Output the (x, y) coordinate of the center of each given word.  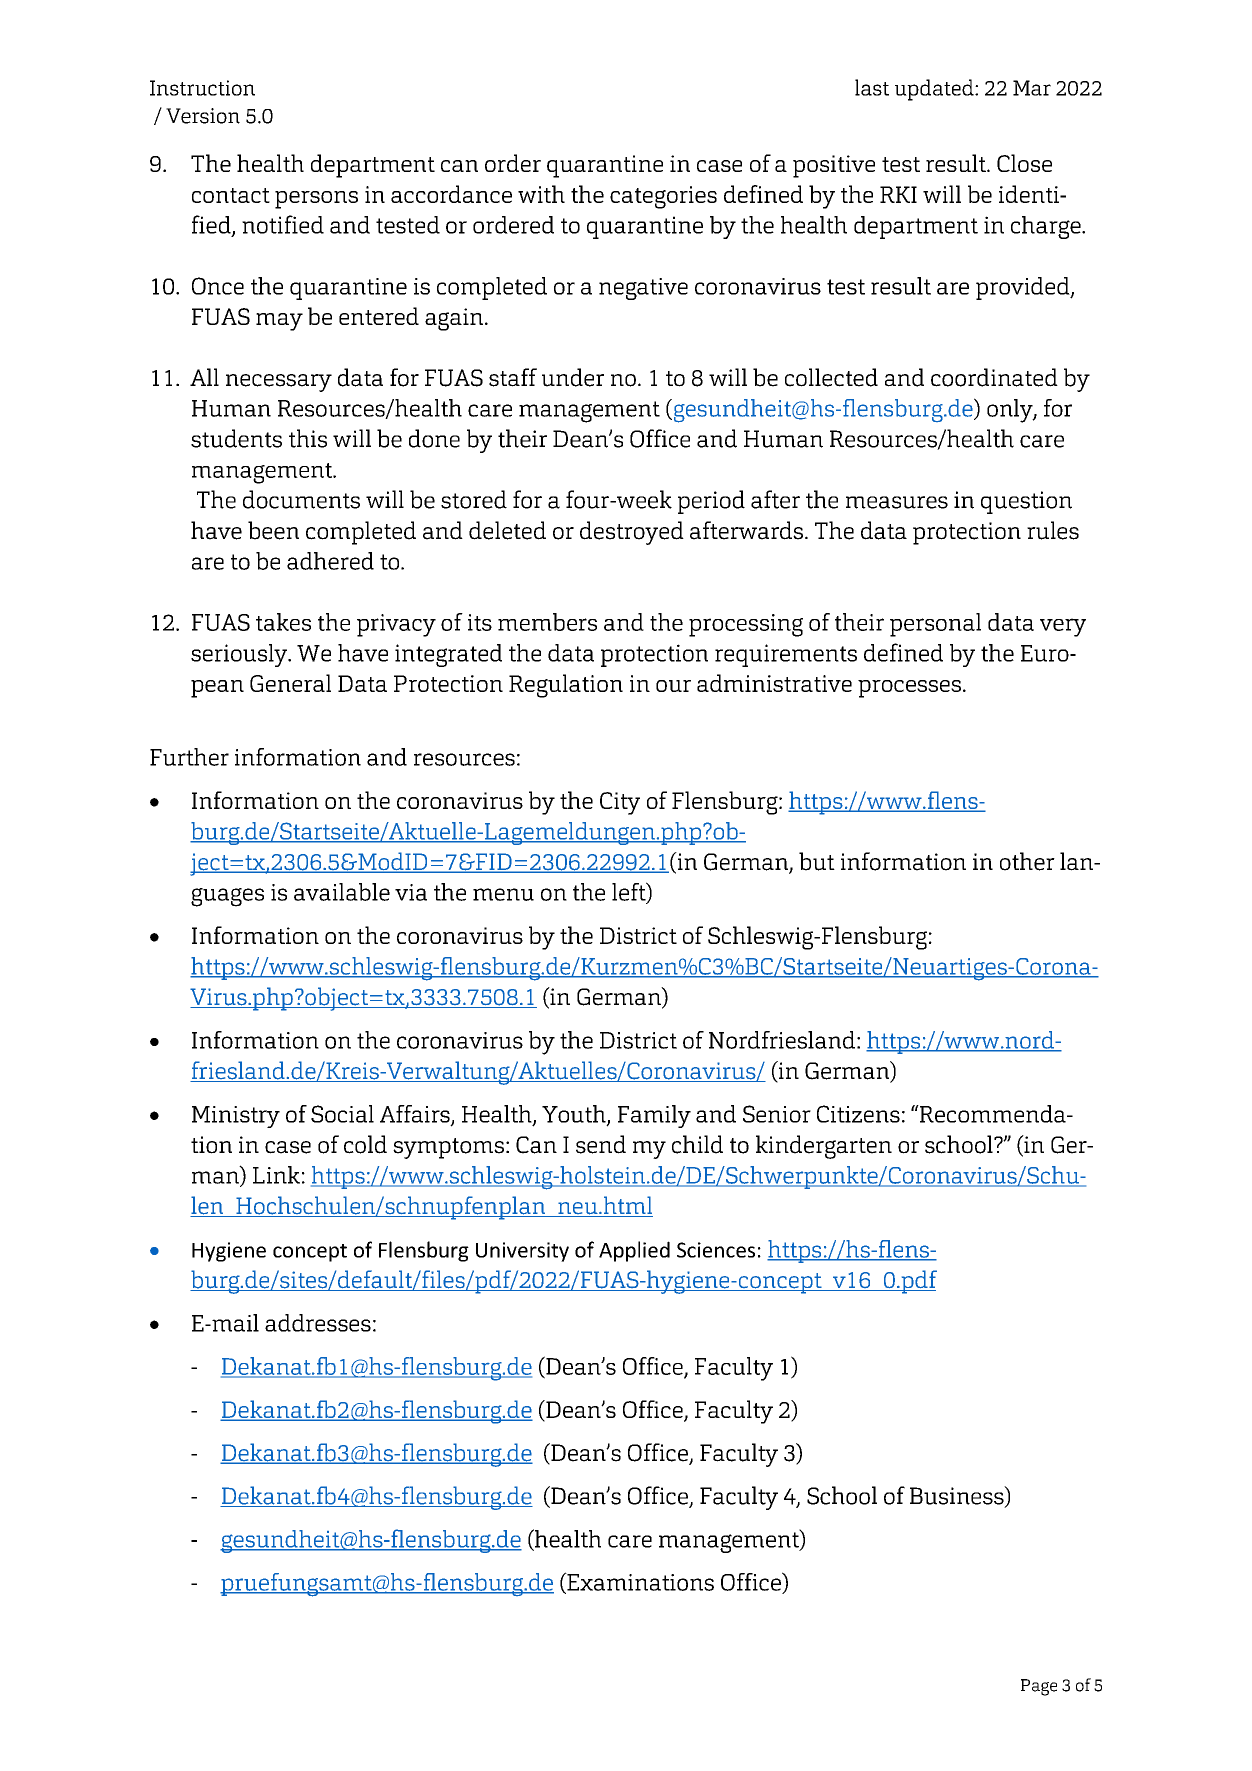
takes (283, 622)
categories (663, 197)
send (601, 1144)
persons (316, 200)
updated (935, 90)
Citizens (858, 1114)
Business (958, 1496)
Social (342, 1114)
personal (935, 625)
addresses (318, 1323)
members (547, 622)
